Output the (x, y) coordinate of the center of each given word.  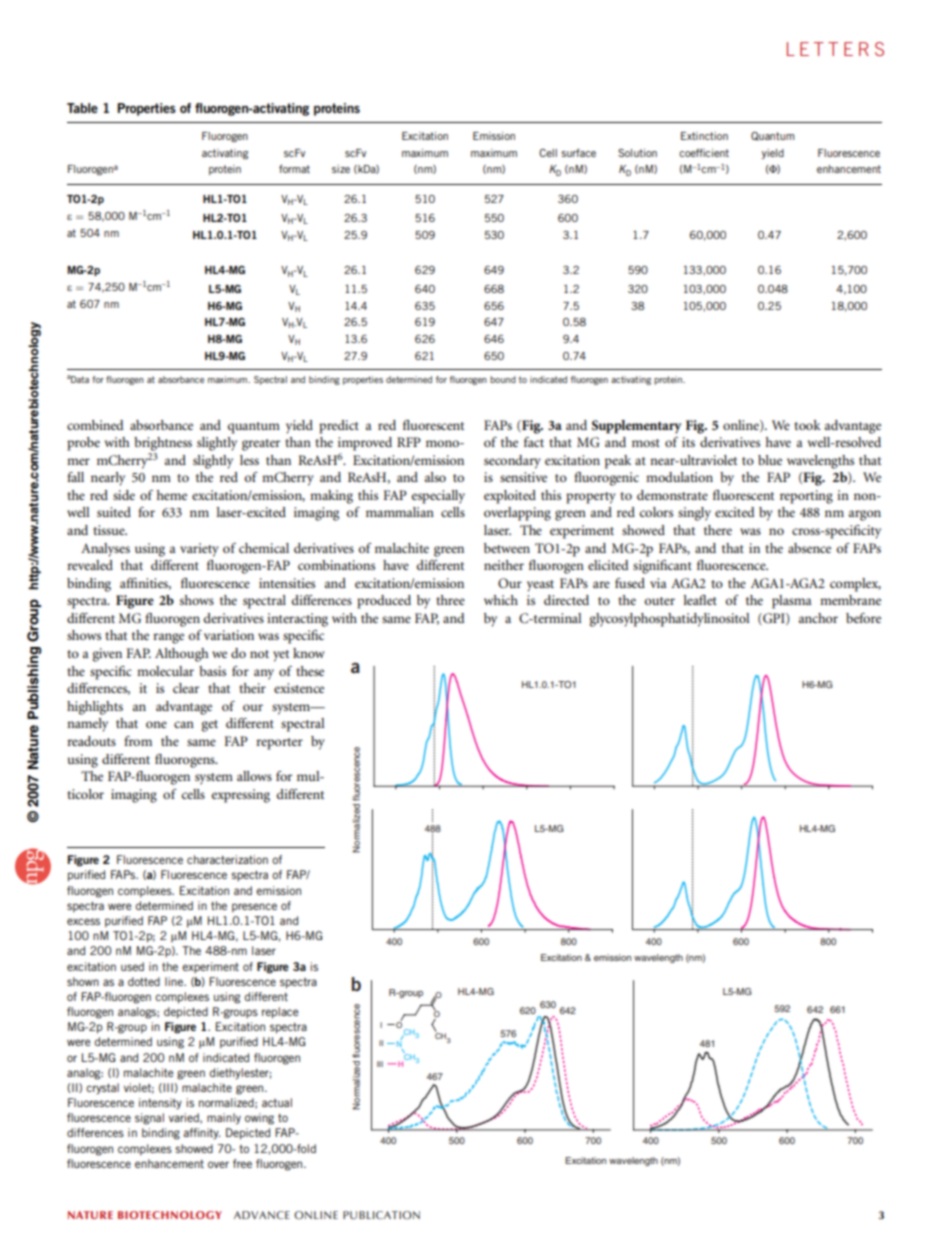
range (168, 638)
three (450, 600)
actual (277, 1102)
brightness (163, 444)
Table (82, 108)
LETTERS (835, 49)
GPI (774, 619)
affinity (201, 1134)
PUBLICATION (381, 1215)
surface (578, 153)
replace (280, 1013)
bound (503, 379)
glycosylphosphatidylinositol (669, 620)
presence (254, 907)
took (807, 425)
